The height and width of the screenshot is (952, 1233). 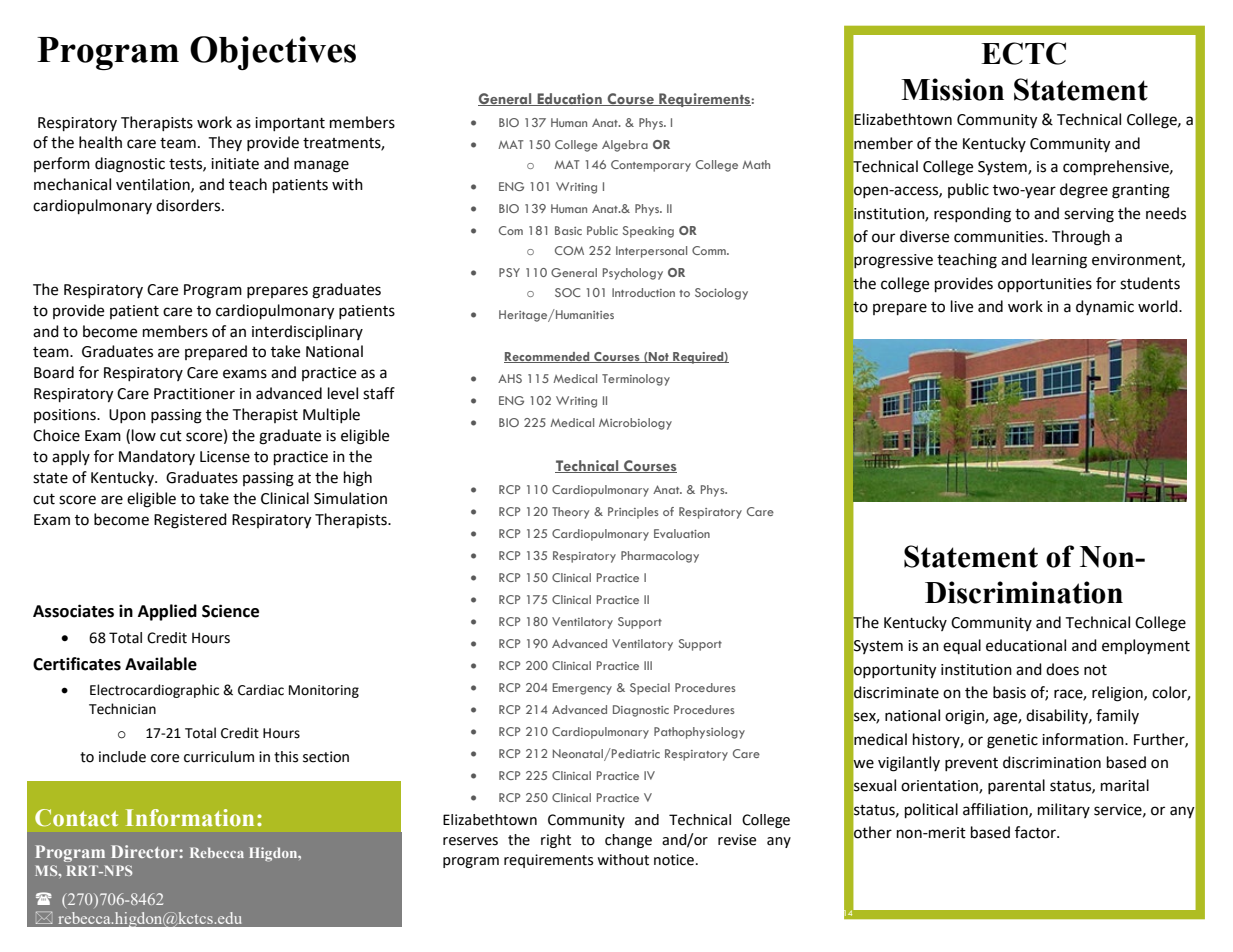 What do you see at coordinates (635, 424) in the screenshot?
I see `Microbiology` at bounding box center [635, 424].
